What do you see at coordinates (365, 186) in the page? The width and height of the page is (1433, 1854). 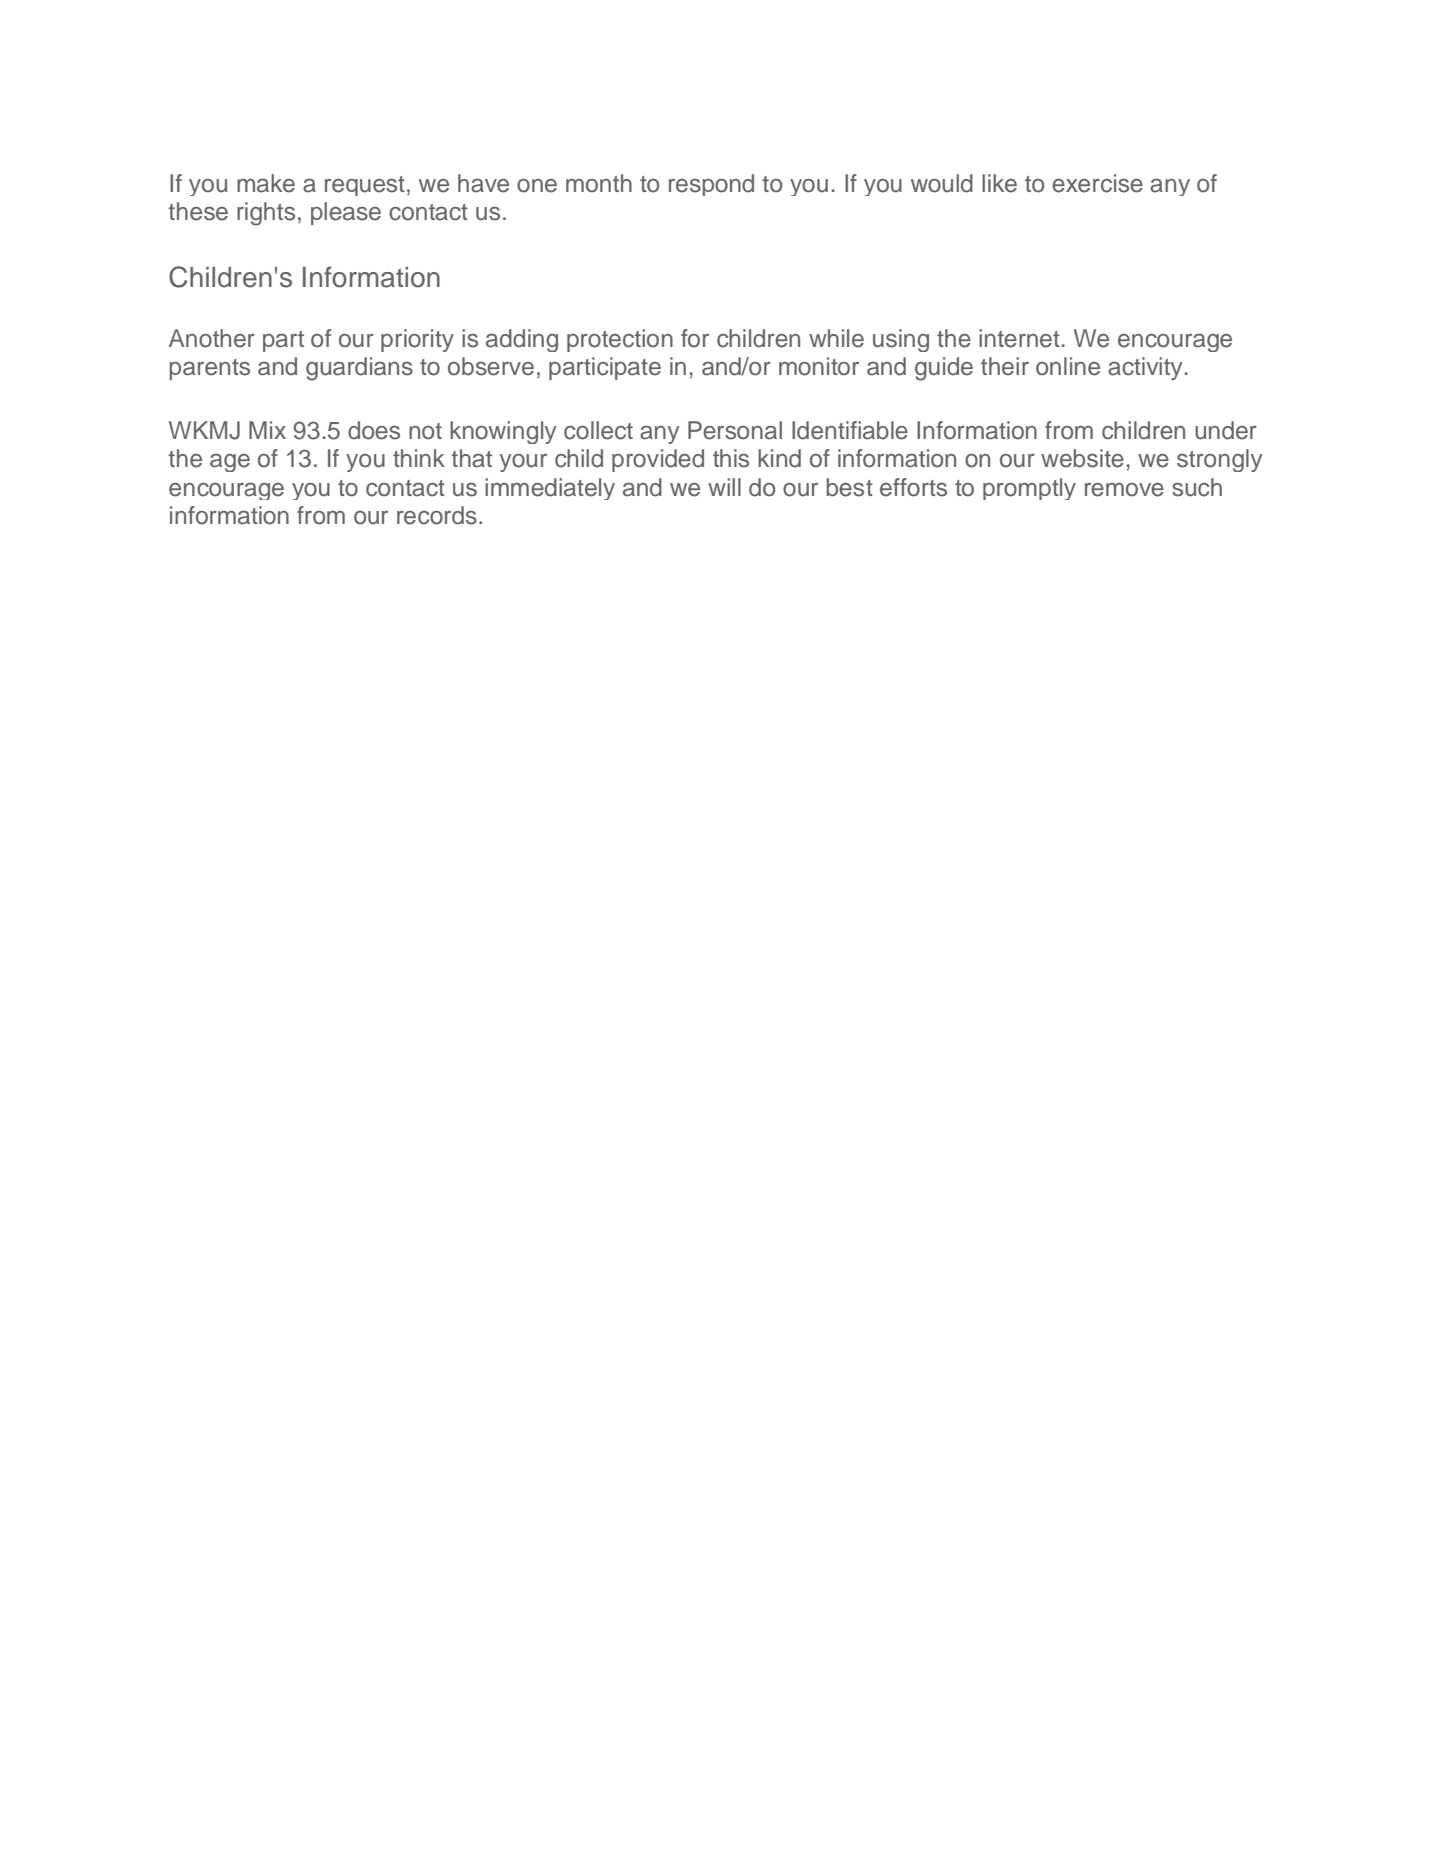 I see `request` at bounding box center [365, 186].
